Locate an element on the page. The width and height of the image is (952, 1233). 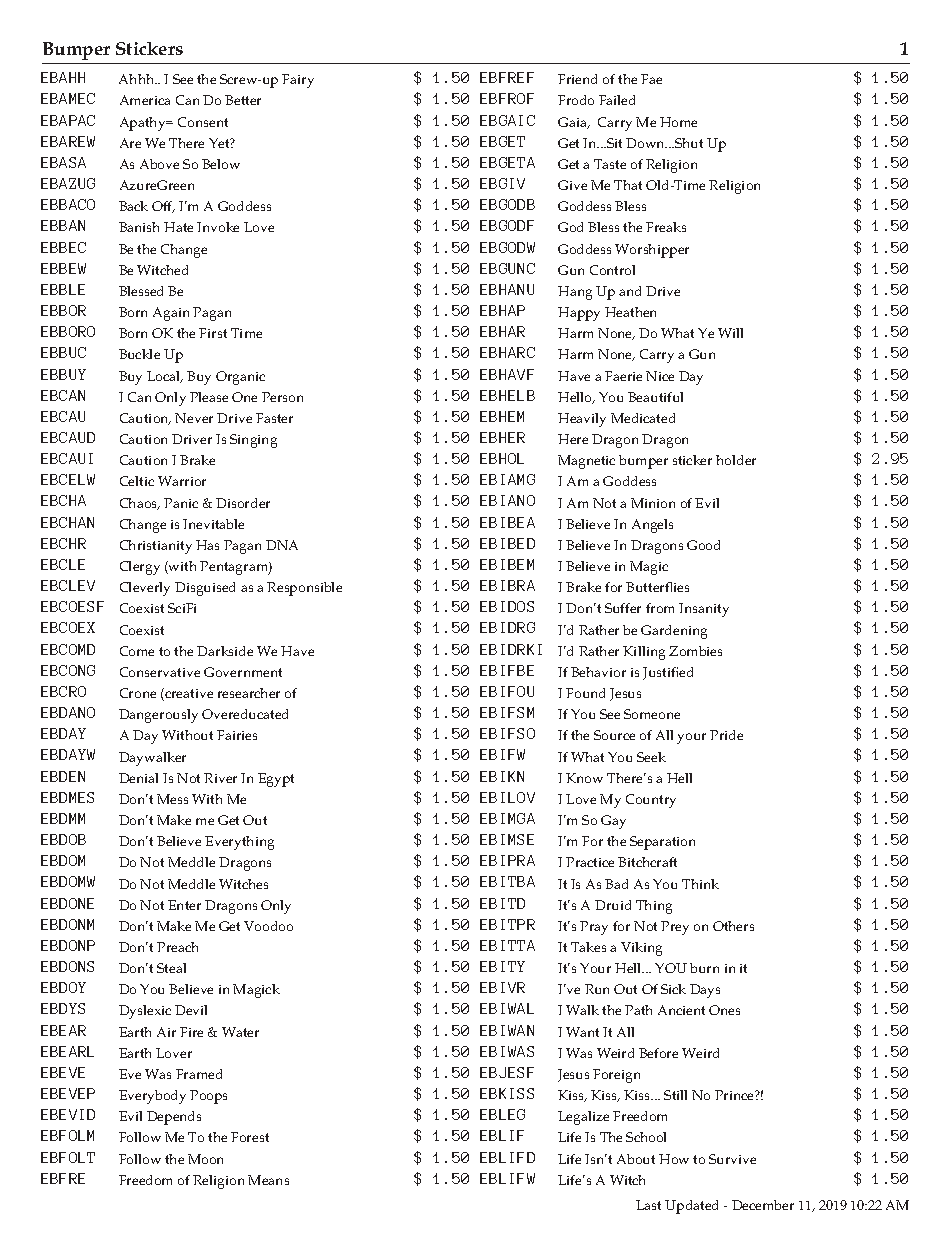
Legalize is located at coordinates (583, 1118).
